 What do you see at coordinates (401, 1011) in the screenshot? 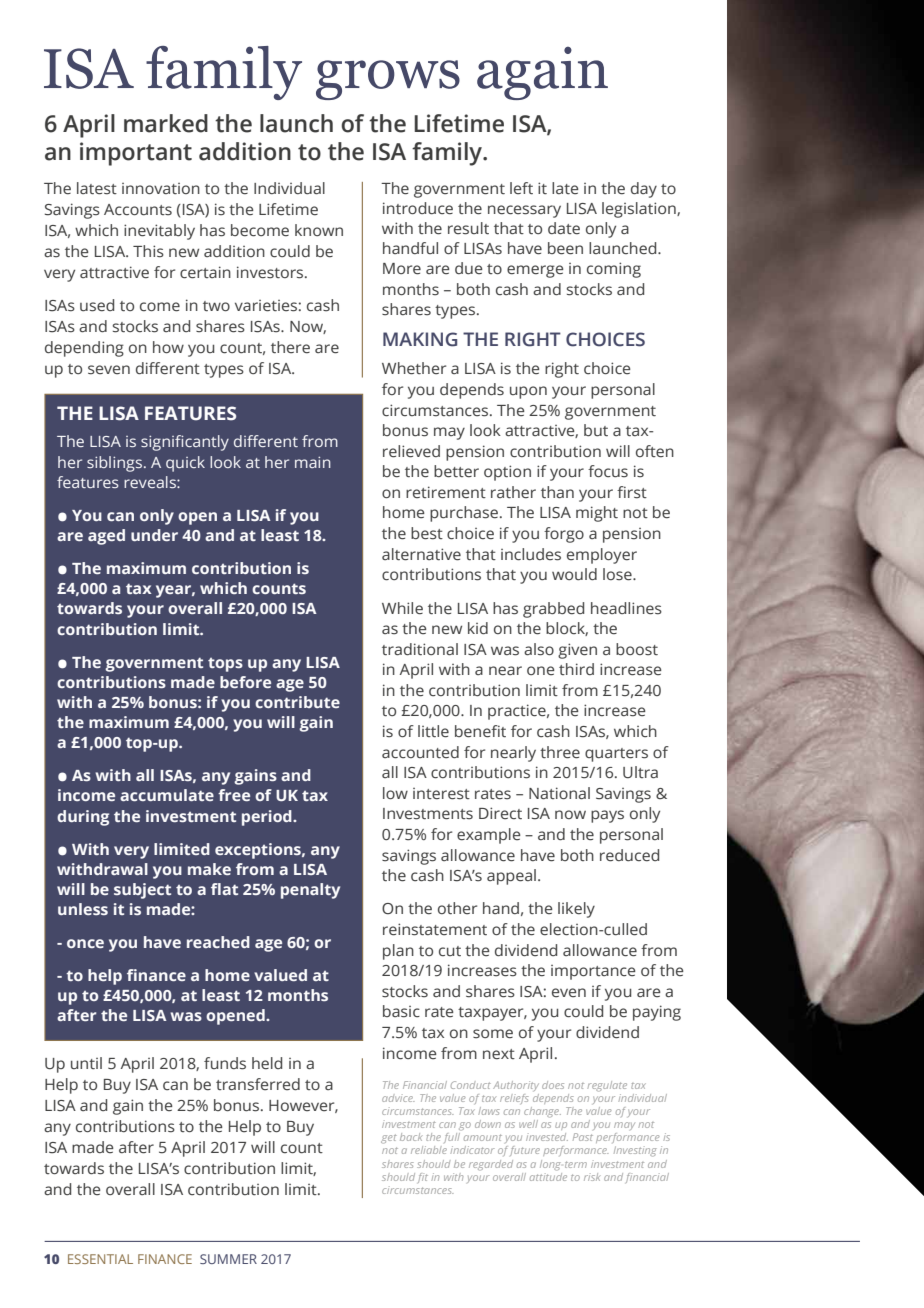
I see `basic` at bounding box center [401, 1011].
